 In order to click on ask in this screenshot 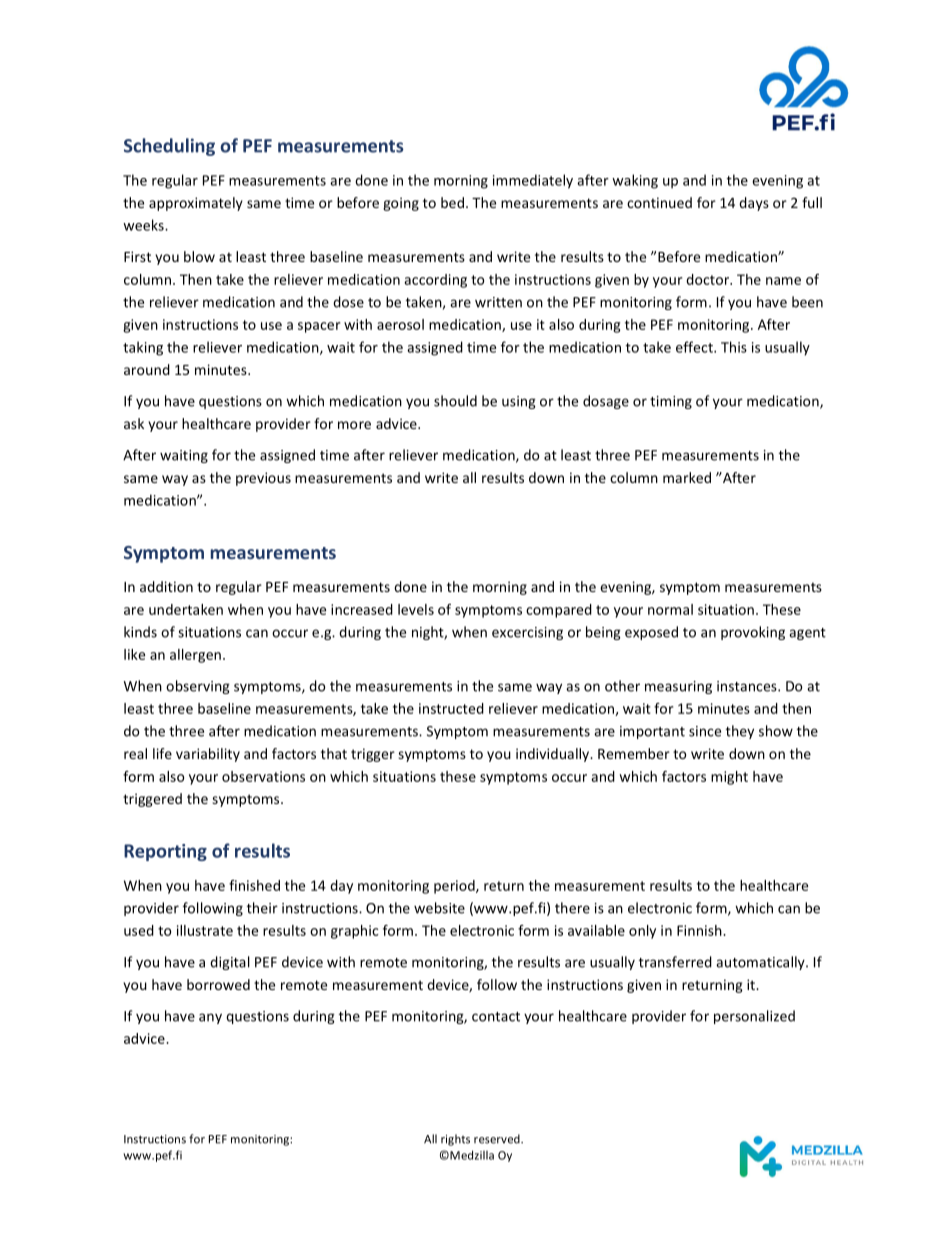, I will do `click(134, 423)`.
